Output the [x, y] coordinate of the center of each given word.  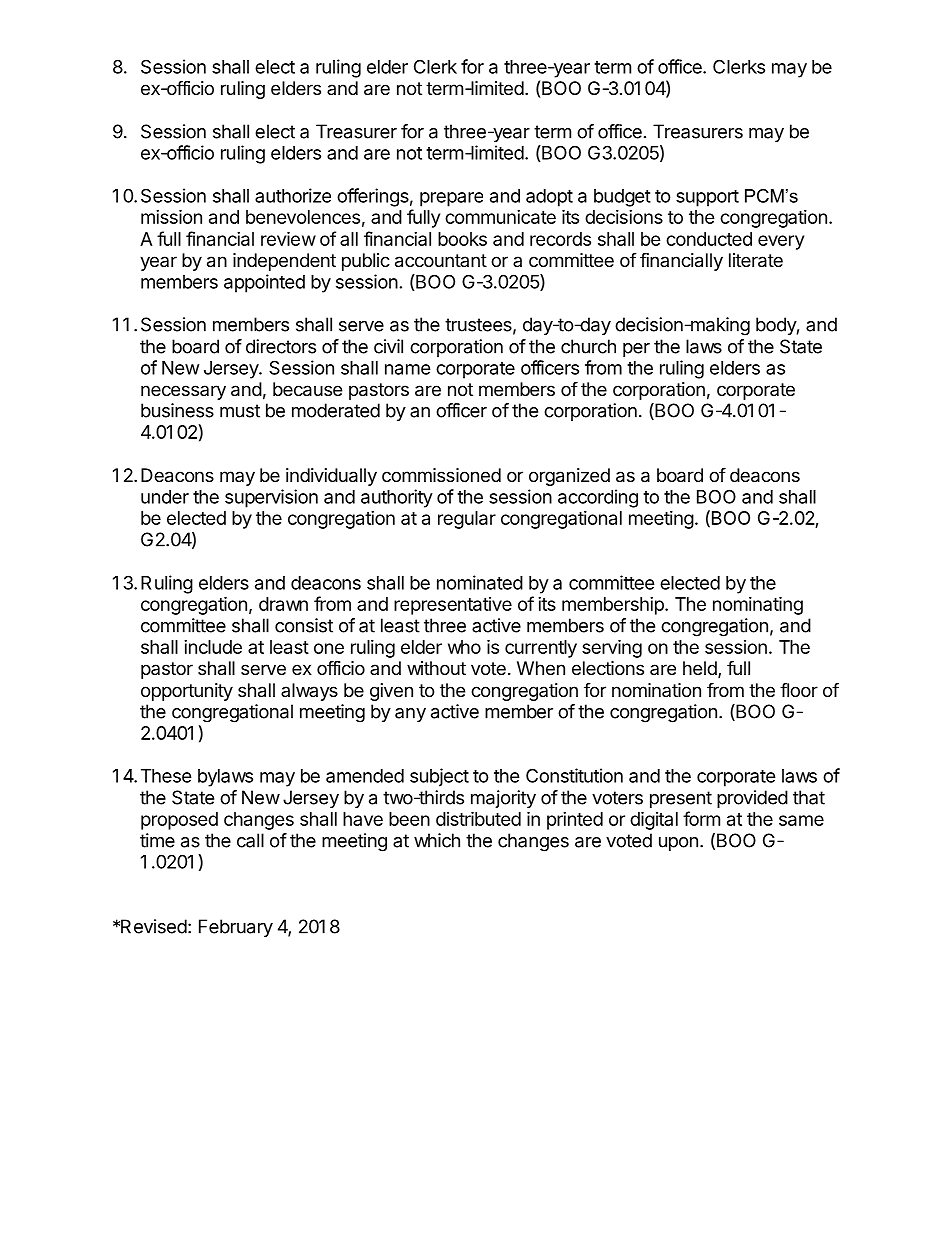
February [236, 928]
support [707, 198]
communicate [500, 217]
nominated [480, 582]
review [288, 238]
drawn [283, 604]
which [437, 840]
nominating [758, 605]
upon [678, 844]
